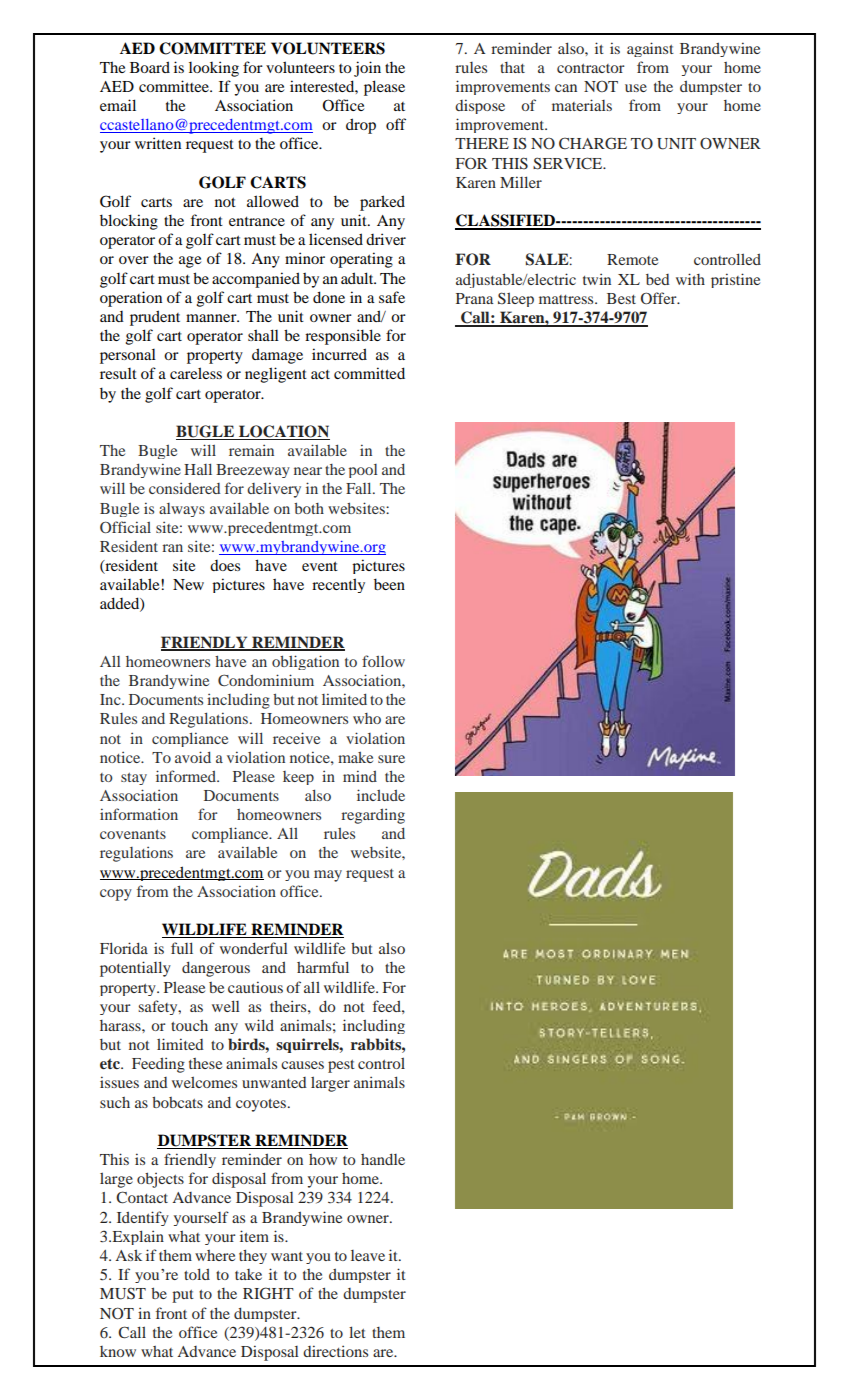 The width and height of the image is (849, 1400). What do you see at coordinates (357, 1332) in the image?
I see `let` at bounding box center [357, 1332].
